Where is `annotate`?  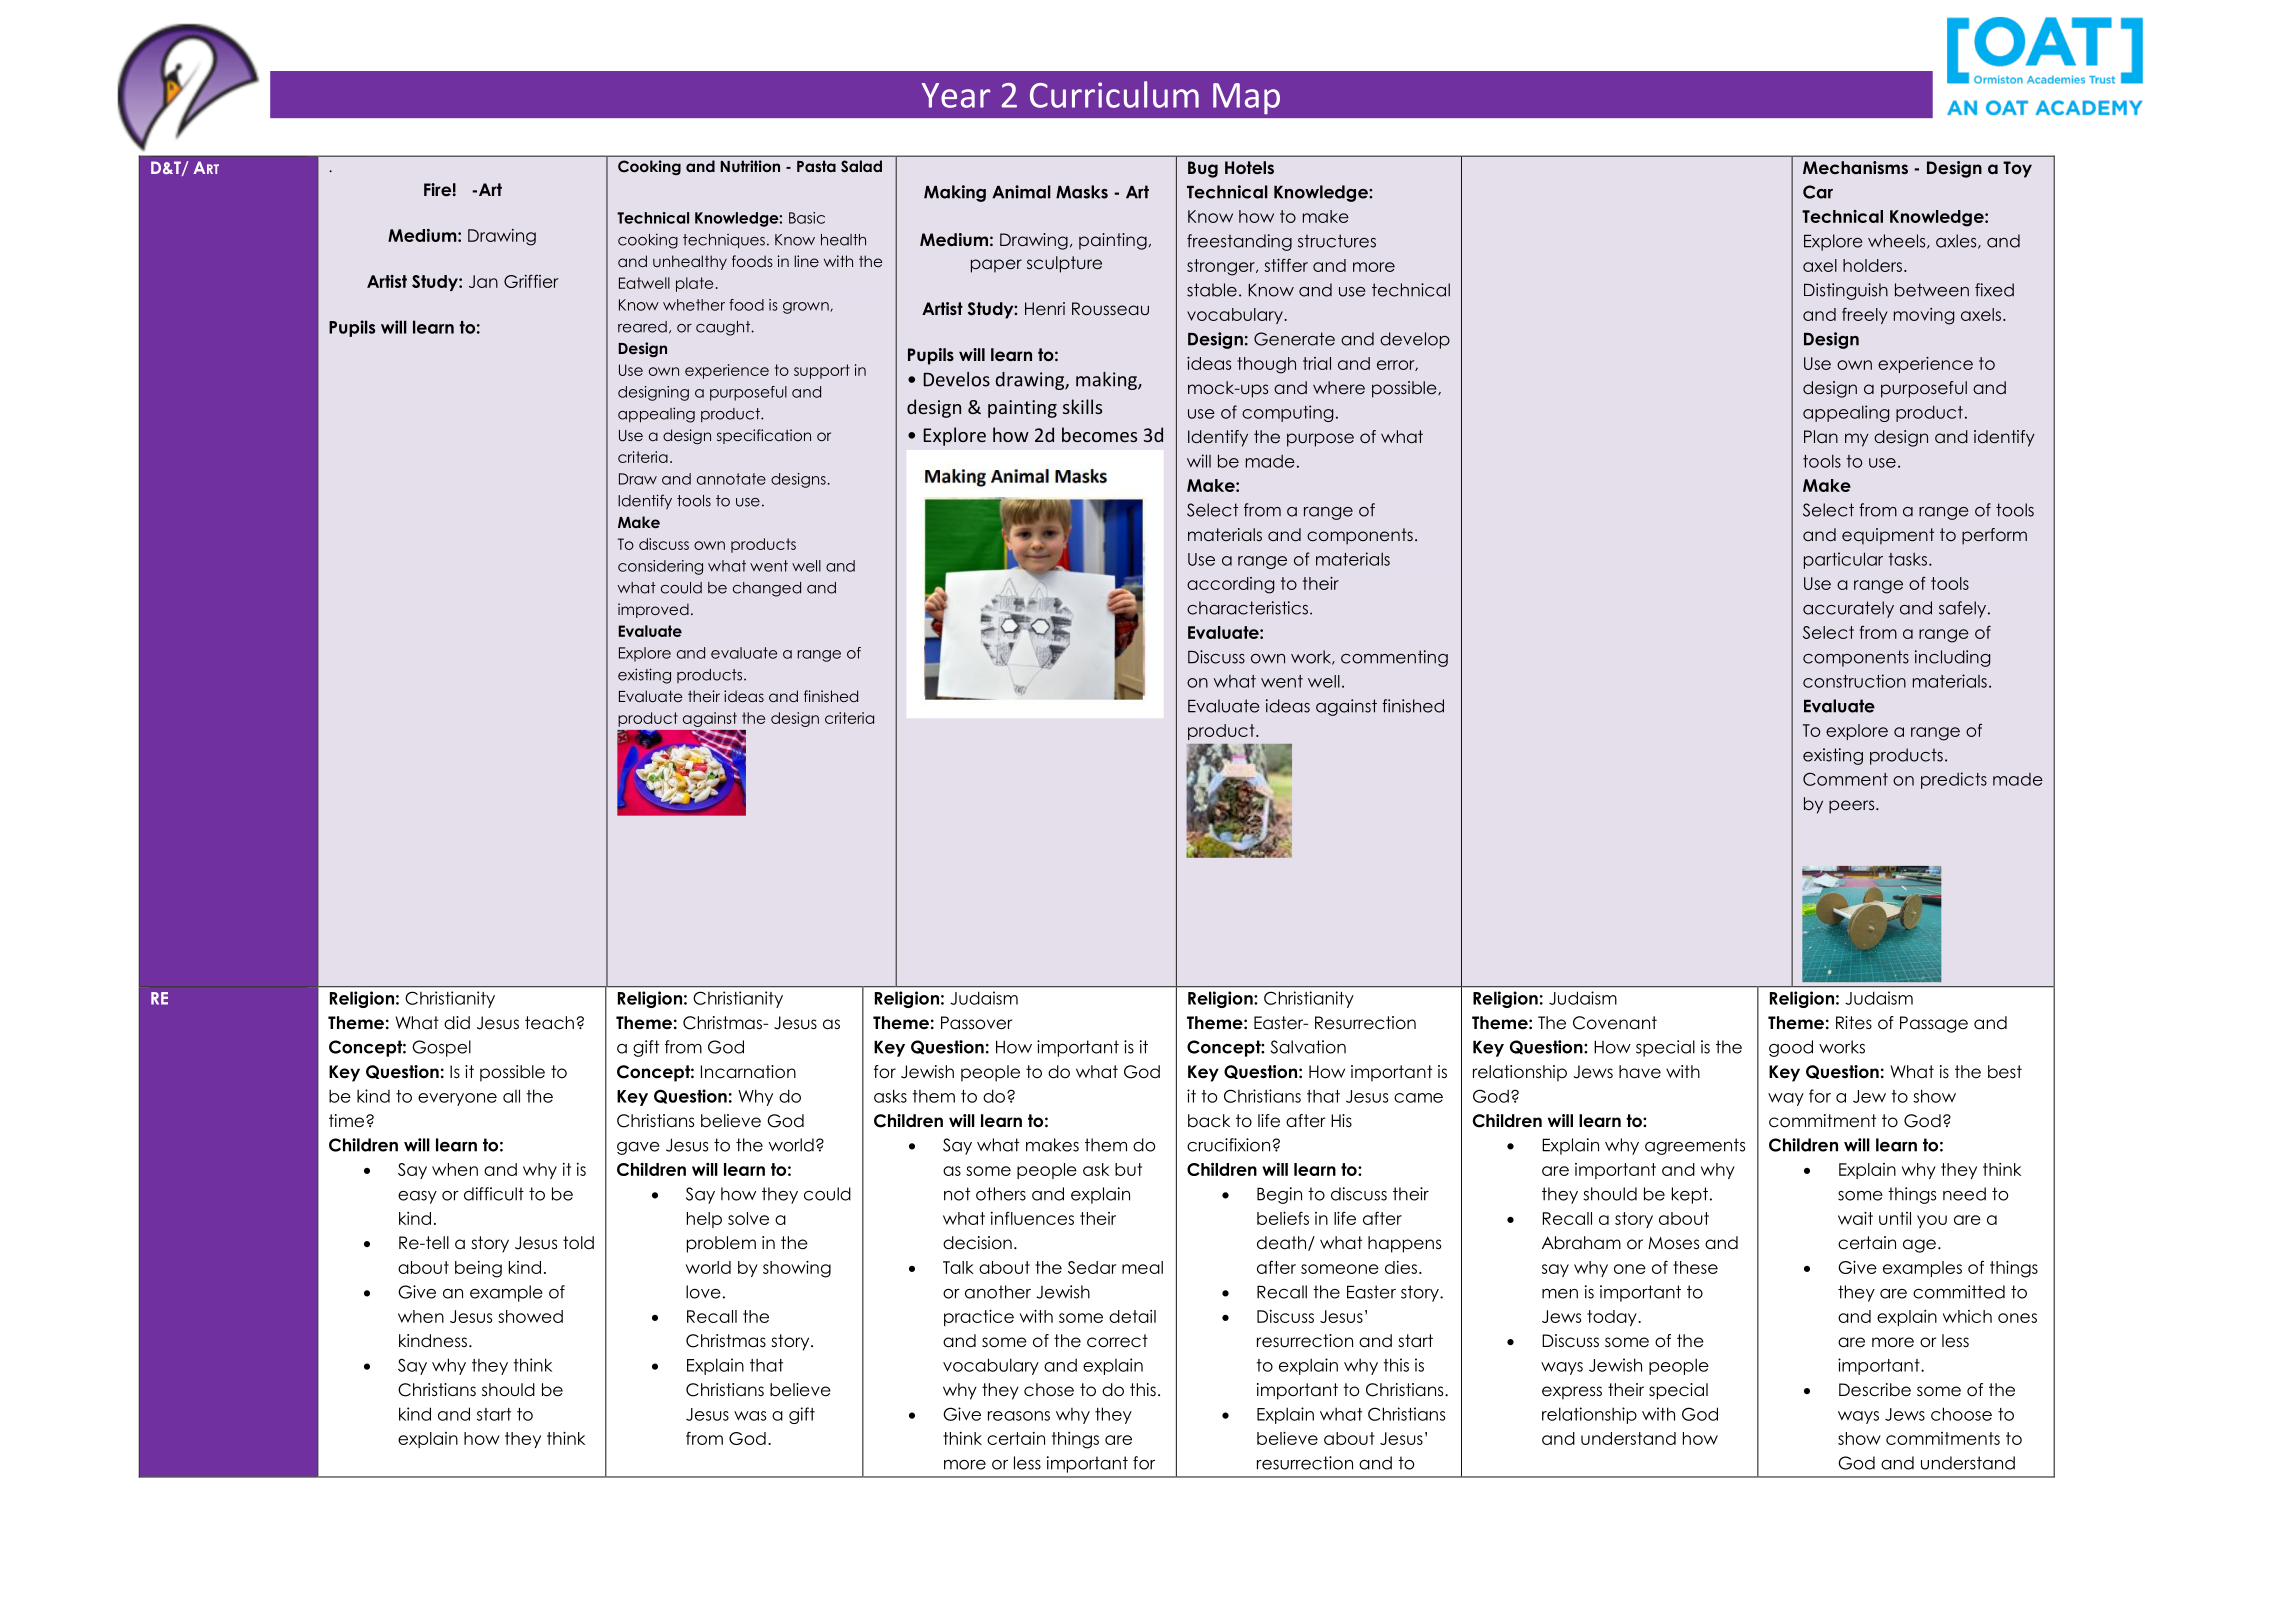 annotate is located at coordinates (731, 479).
